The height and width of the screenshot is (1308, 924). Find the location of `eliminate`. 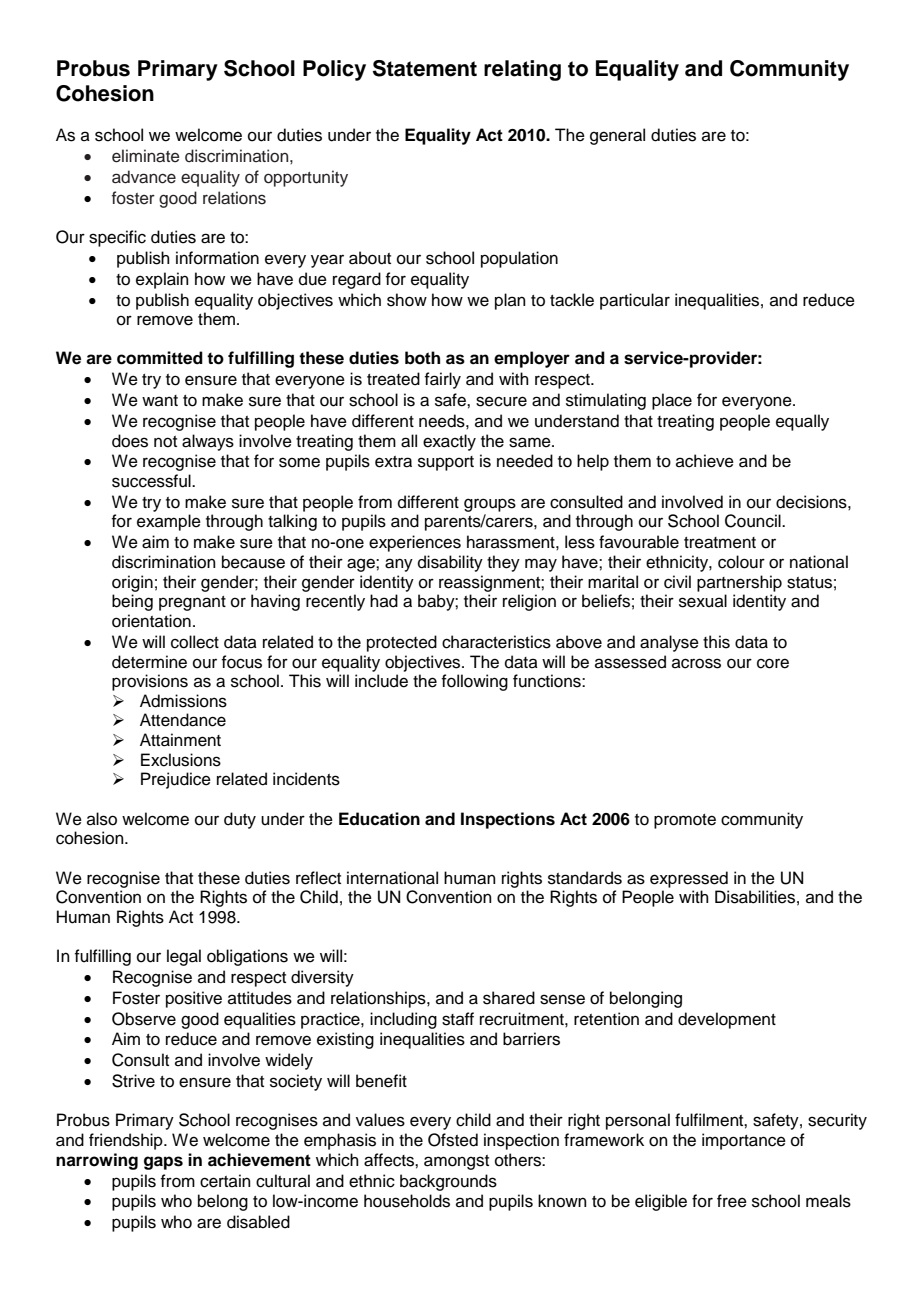

eliminate is located at coordinates (146, 156).
